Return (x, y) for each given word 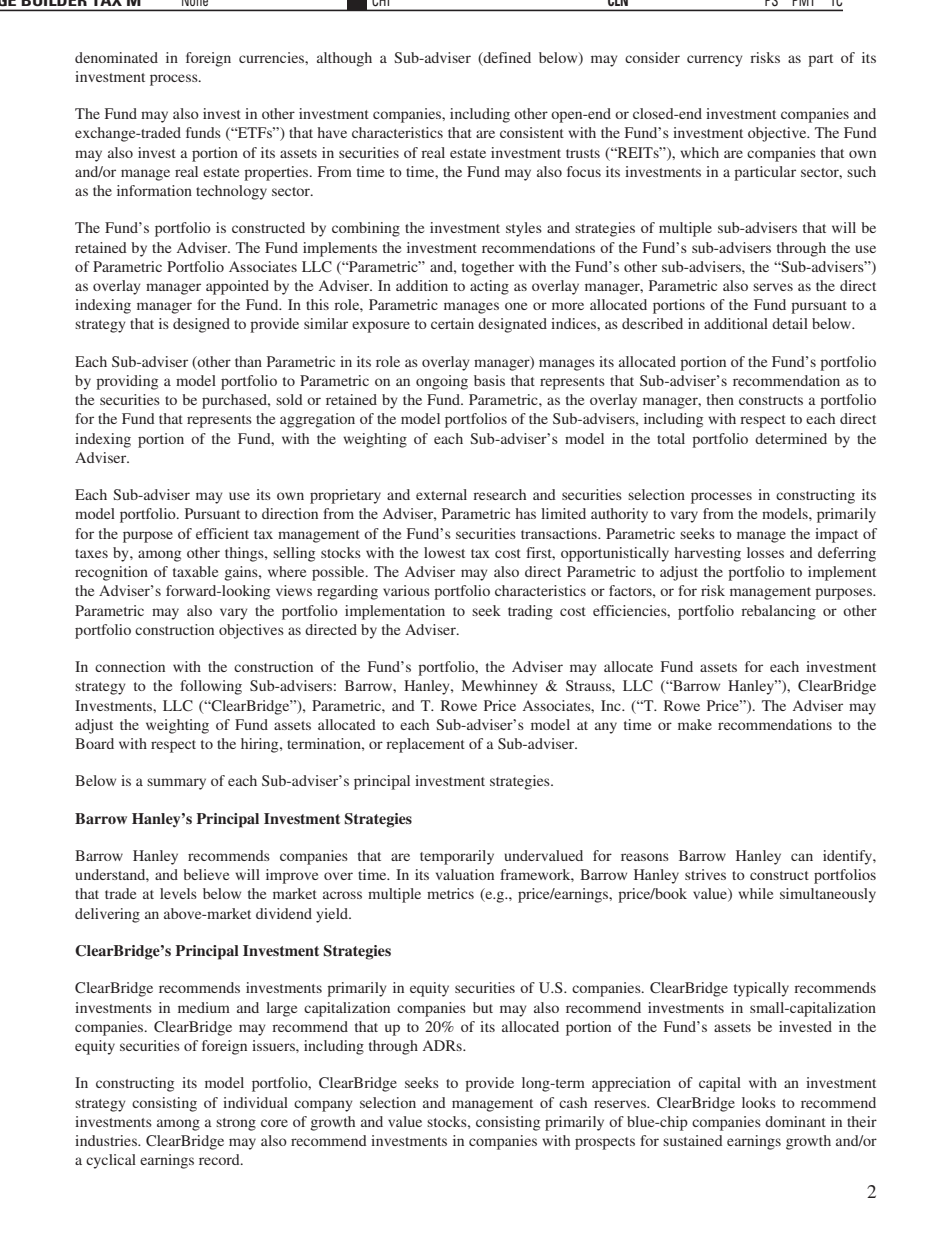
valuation (465, 874)
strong (236, 1124)
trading (530, 612)
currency (714, 61)
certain (452, 323)
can (802, 857)
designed (201, 325)
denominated (116, 57)
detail (790, 323)
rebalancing (778, 612)
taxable (195, 571)
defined (506, 58)
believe (206, 874)
